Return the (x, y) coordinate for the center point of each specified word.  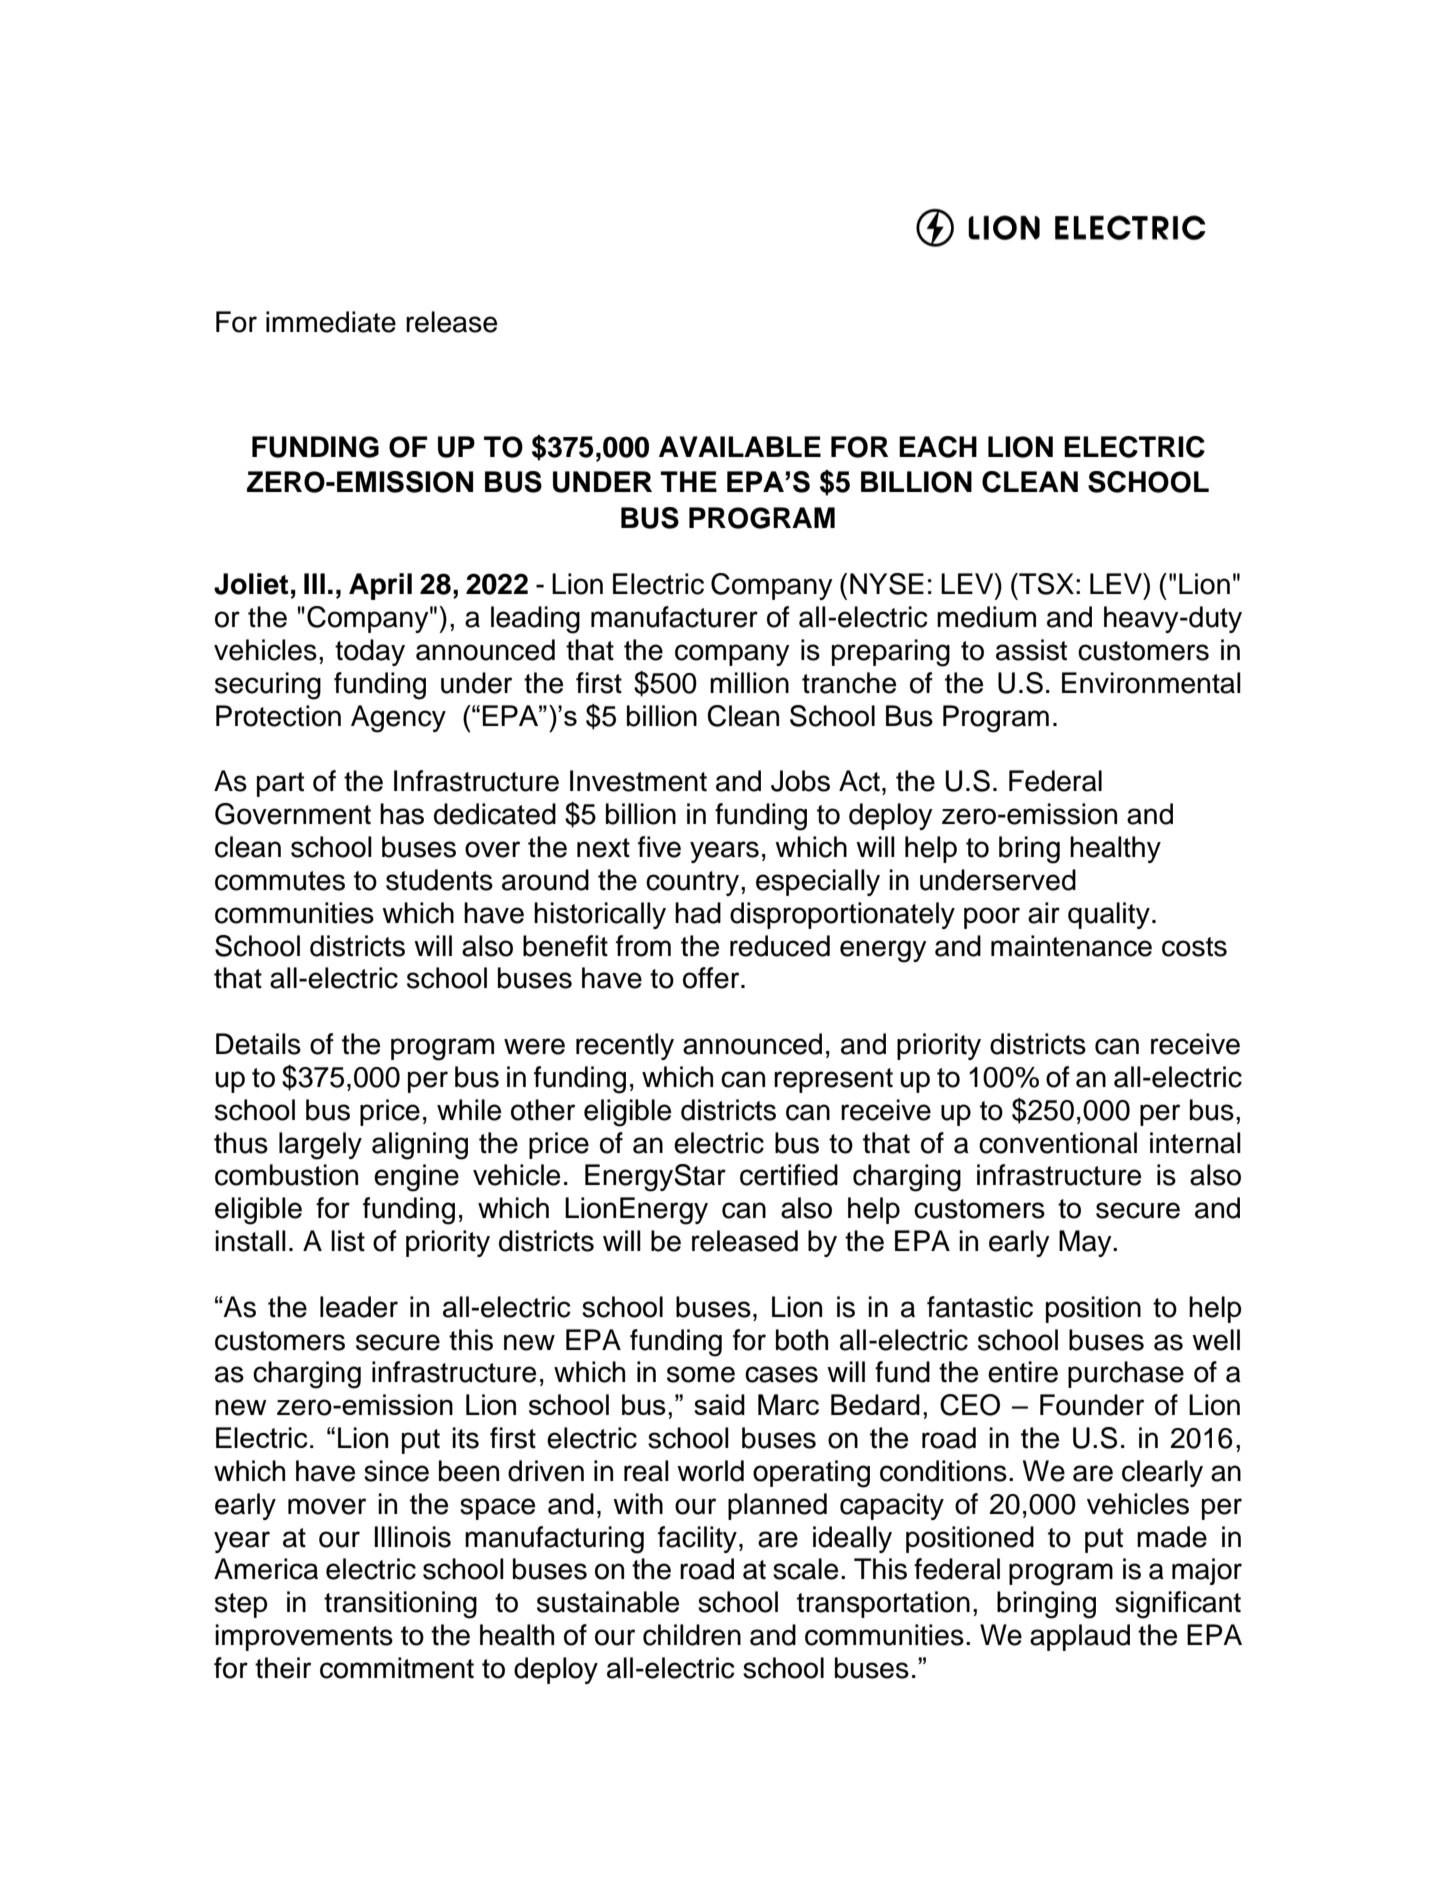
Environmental (1151, 683)
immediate (331, 322)
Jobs (800, 781)
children (692, 1635)
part (280, 784)
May (1086, 1243)
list (348, 1241)
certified (789, 1175)
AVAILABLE (740, 446)
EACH (938, 447)
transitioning (400, 1605)
